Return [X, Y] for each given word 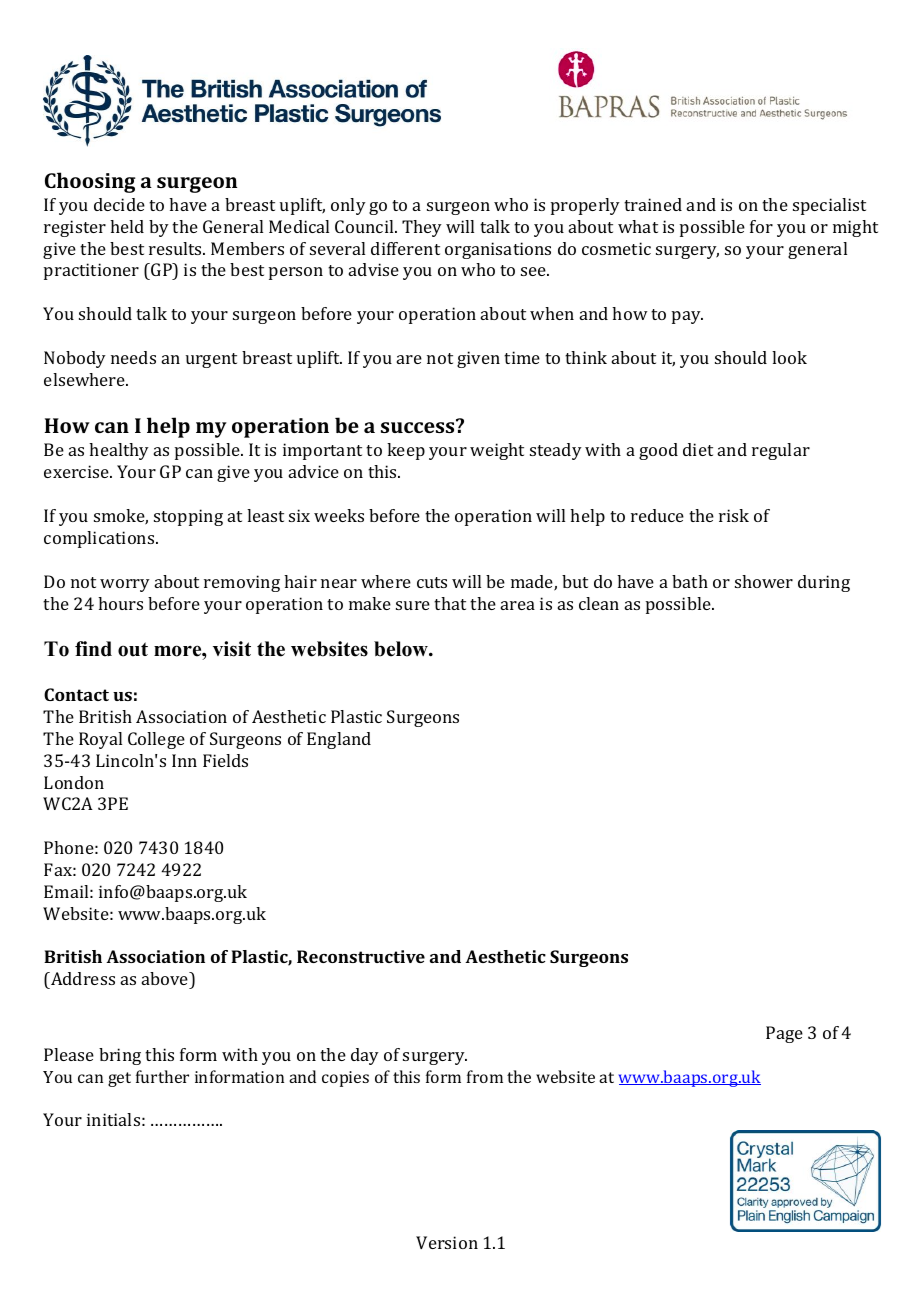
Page [784, 1034]
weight [497, 451]
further [162, 1076]
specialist [829, 206]
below [402, 649]
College [156, 740]
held [127, 226]
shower [764, 581]
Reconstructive [361, 956]
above [166, 978]
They [422, 228]
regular [781, 451]
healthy [119, 451]
